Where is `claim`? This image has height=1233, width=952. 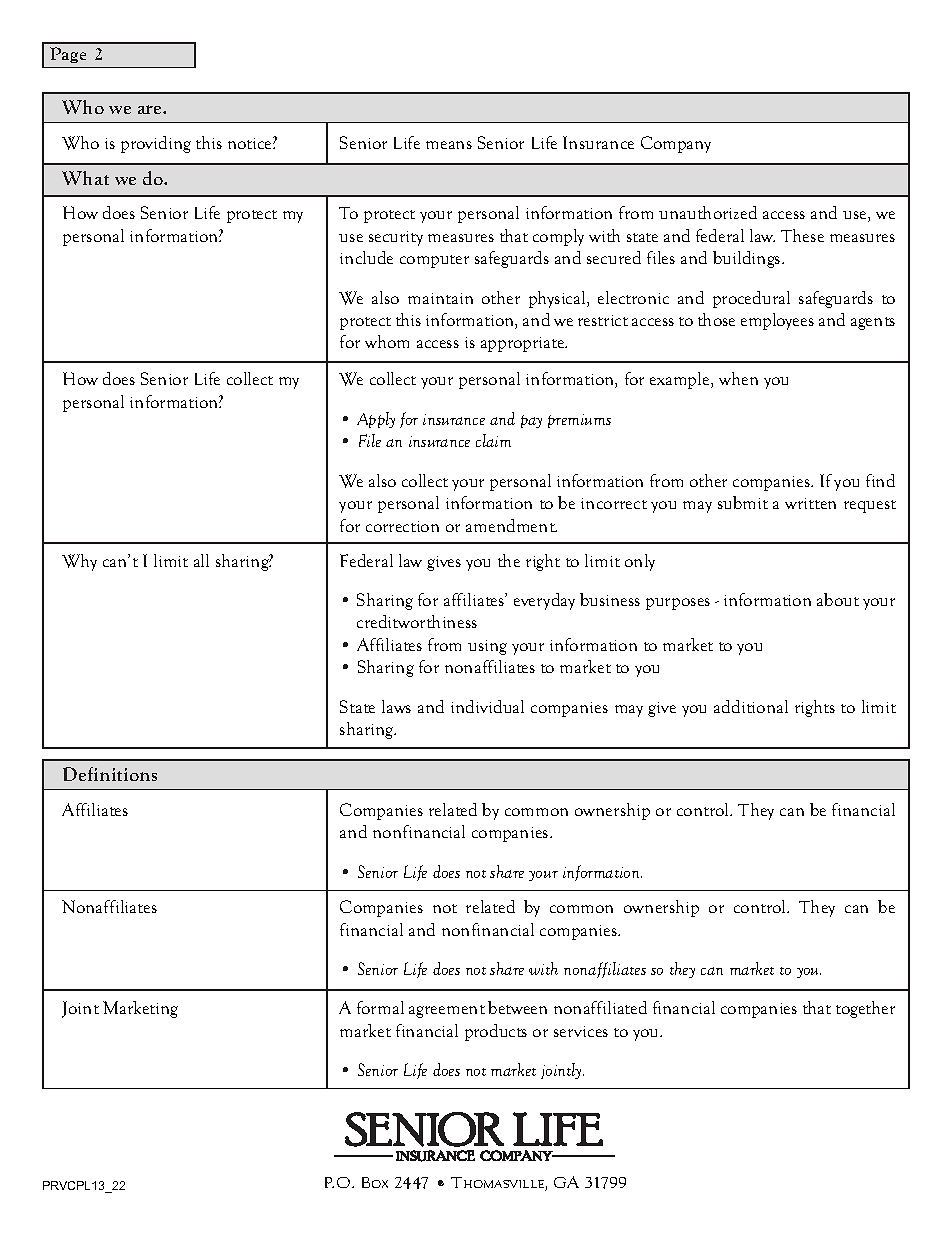 claim is located at coordinates (493, 440).
